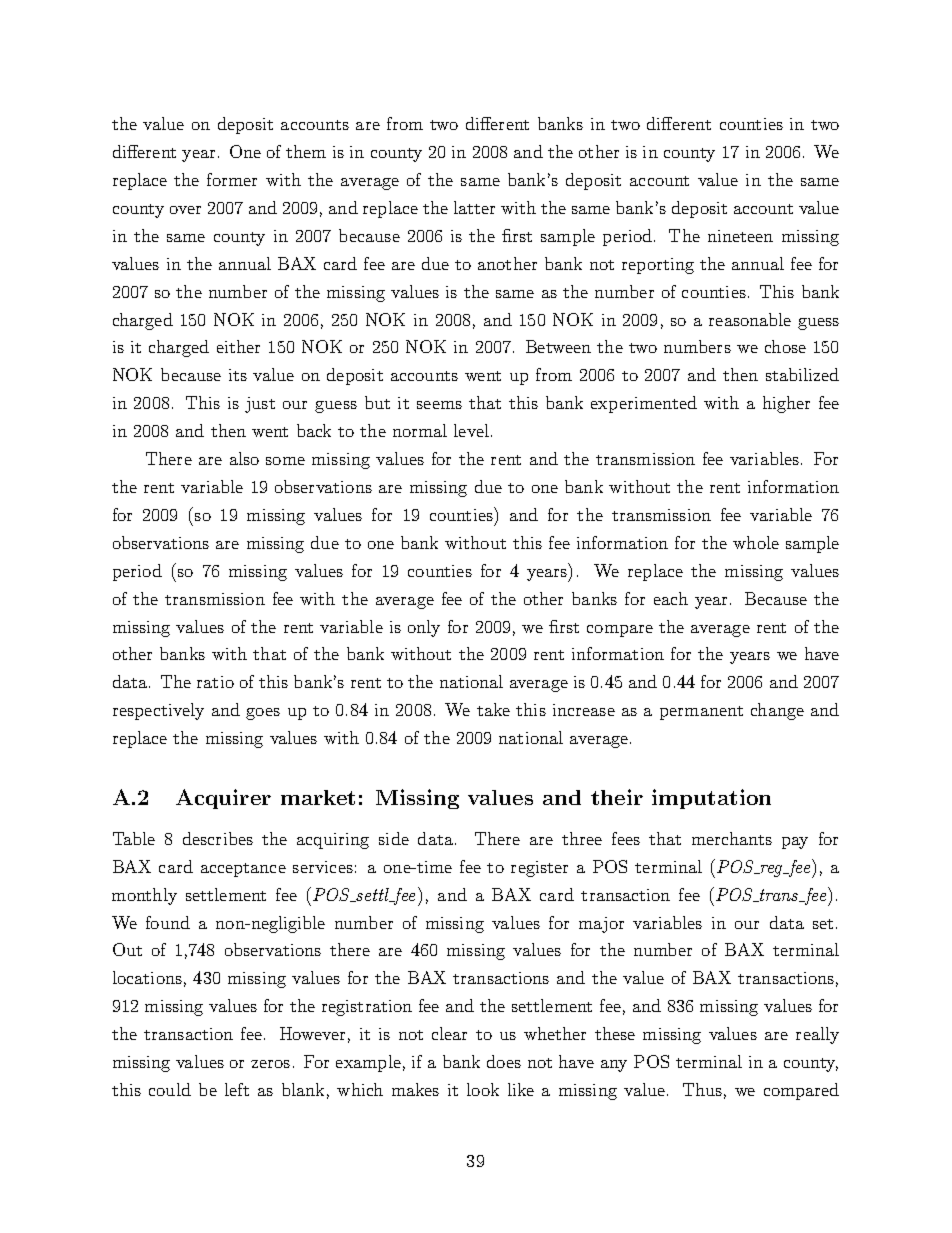 Image resolution: width=952 pixels, height=1233 pixels. Describe the element at coordinates (237, 1089) in the document. I see `left` at that location.
